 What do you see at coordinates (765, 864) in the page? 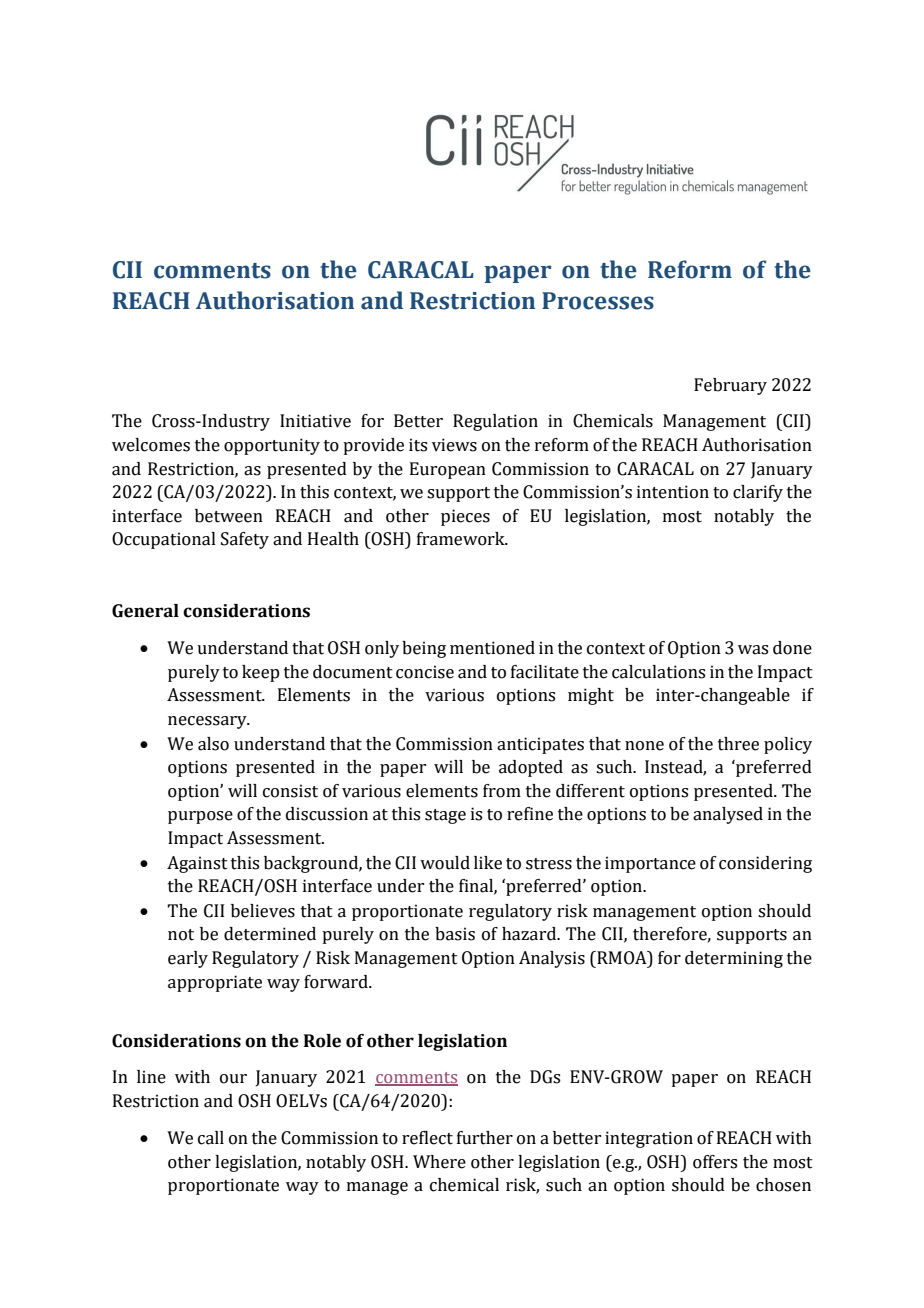
I see `considering` at bounding box center [765, 864].
